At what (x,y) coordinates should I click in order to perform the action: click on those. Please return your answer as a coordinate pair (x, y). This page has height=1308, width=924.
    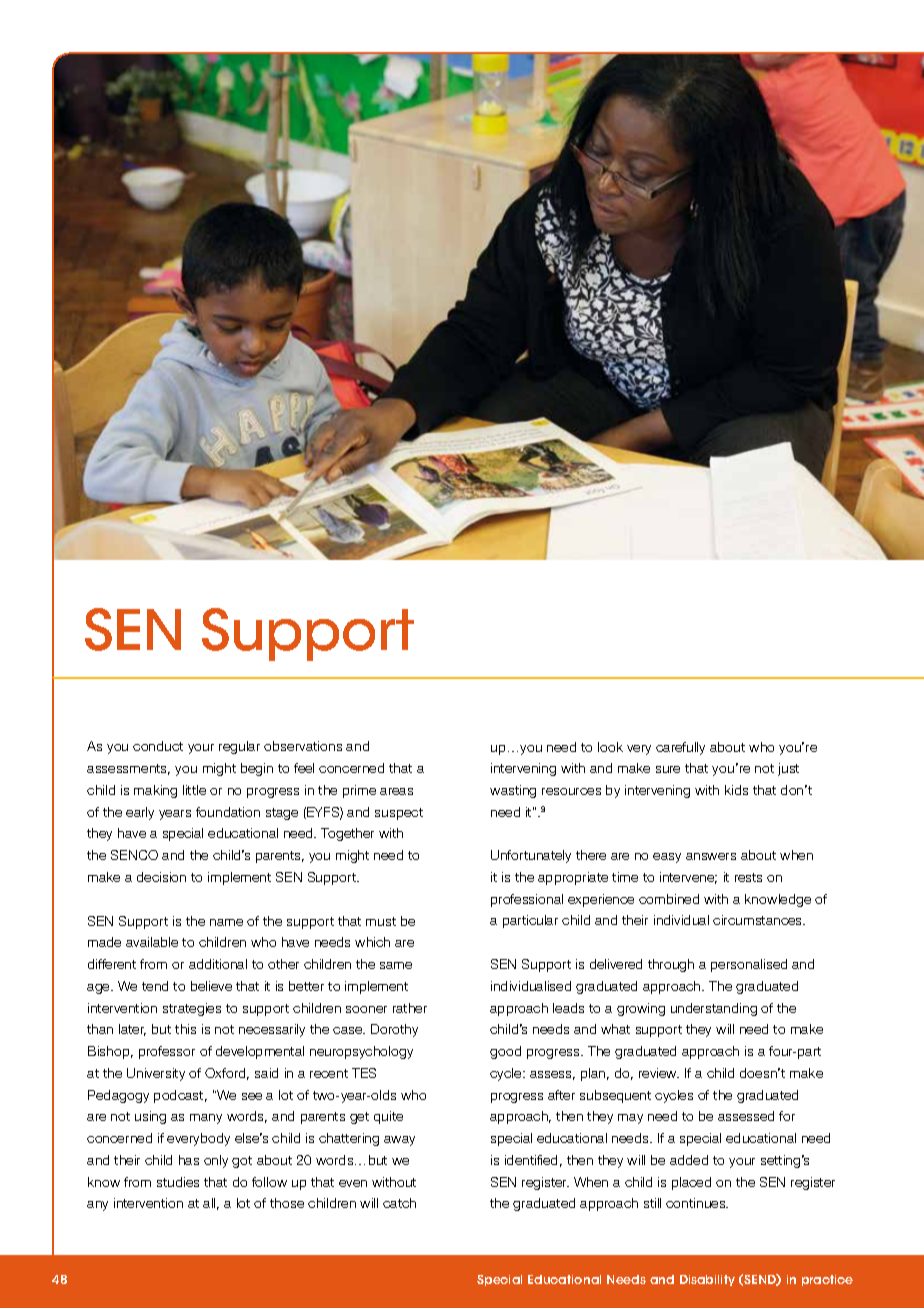
    Looking at the image, I should click on (287, 1203).
